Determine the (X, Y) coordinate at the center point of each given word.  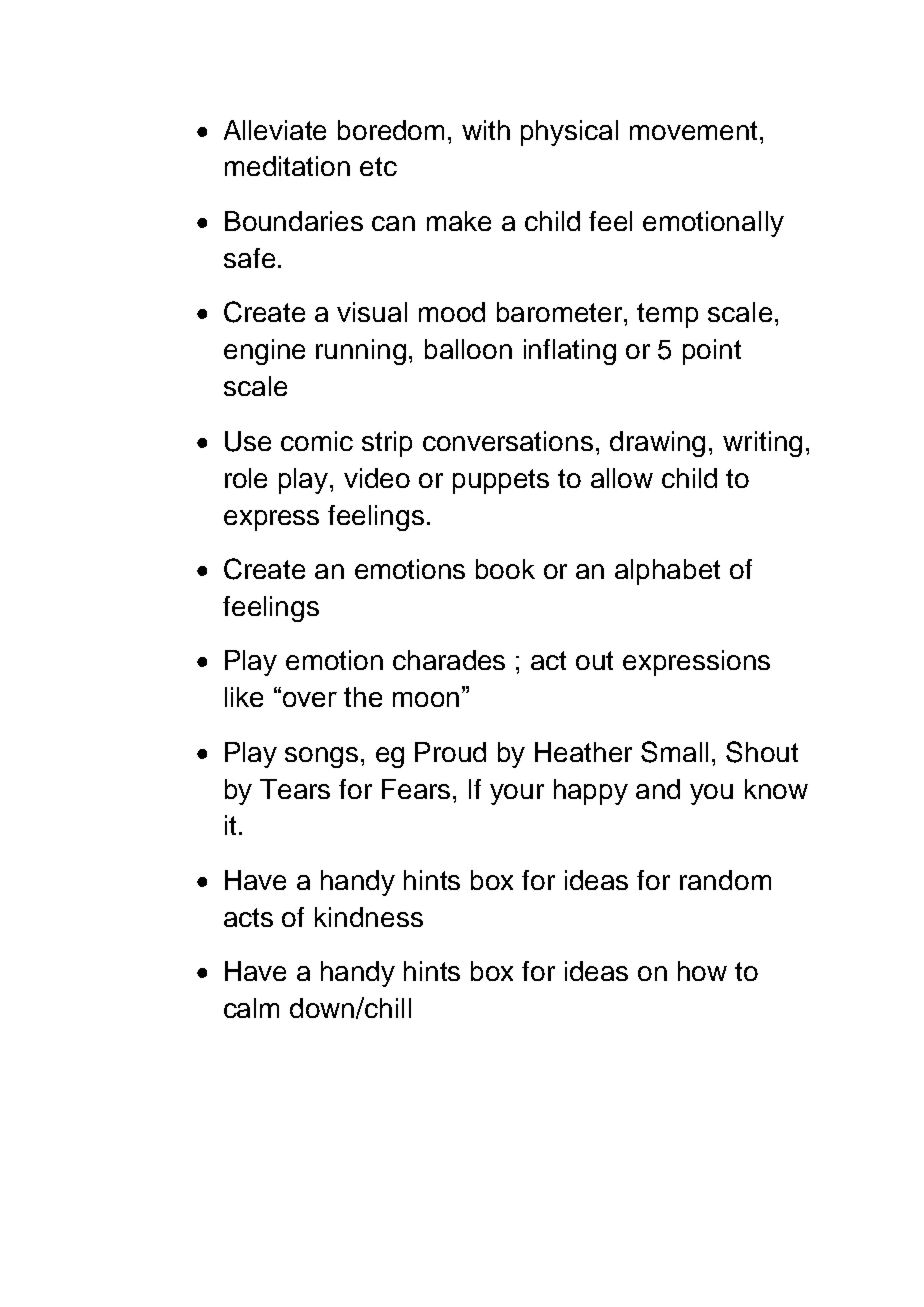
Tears (295, 789)
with (486, 130)
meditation (287, 166)
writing (762, 444)
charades (449, 660)
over (310, 699)
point (712, 352)
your (517, 794)
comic (317, 441)
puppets (501, 481)
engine (264, 352)
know (776, 789)
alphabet (667, 572)
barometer (561, 312)
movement (695, 130)
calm (251, 1008)
